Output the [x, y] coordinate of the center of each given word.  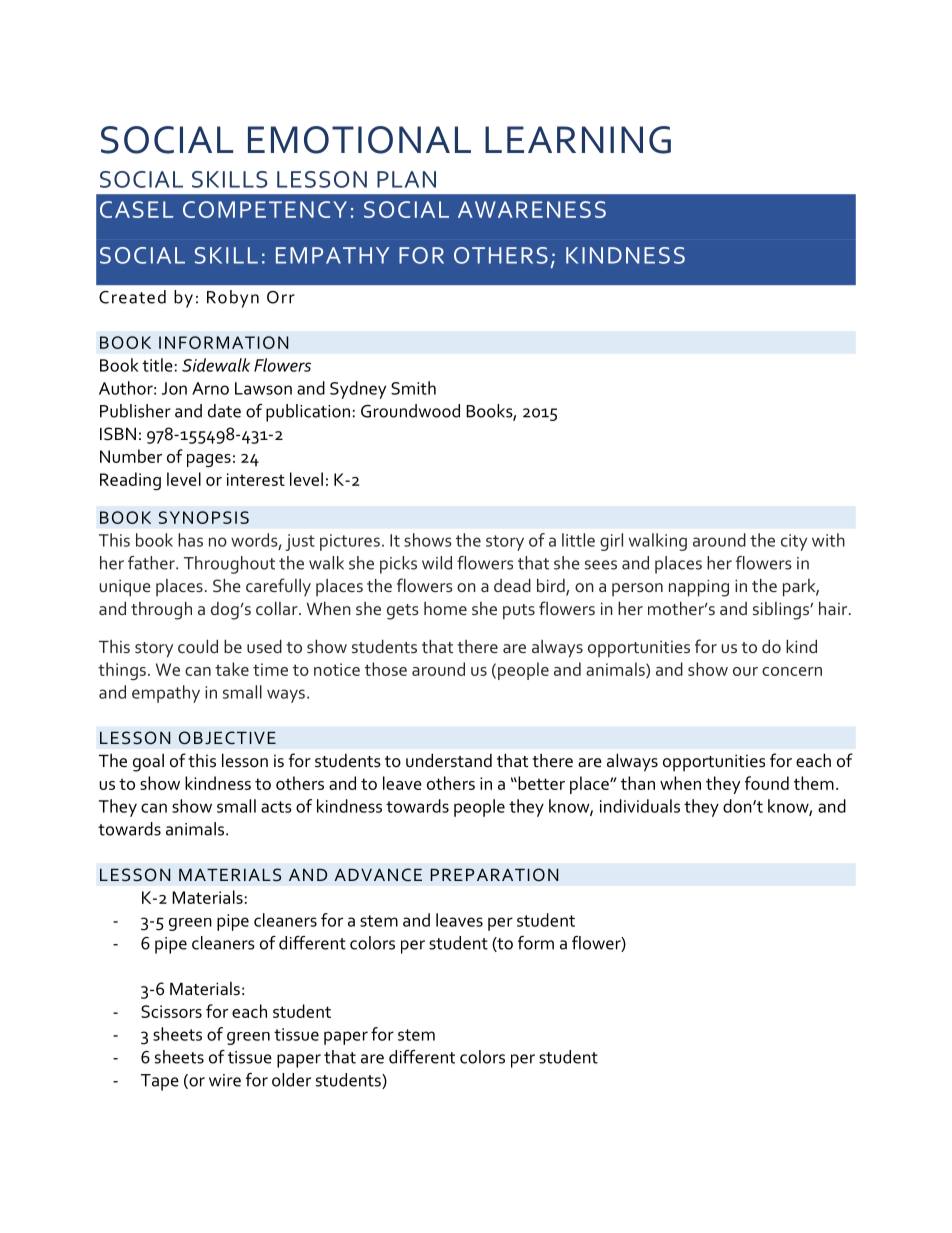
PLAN [406, 179]
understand [449, 760]
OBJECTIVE [227, 738]
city [794, 542]
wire [225, 1080]
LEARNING [578, 140]
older [291, 1080]
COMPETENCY [265, 209]
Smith [413, 388]
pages [209, 461]
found [767, 783]
